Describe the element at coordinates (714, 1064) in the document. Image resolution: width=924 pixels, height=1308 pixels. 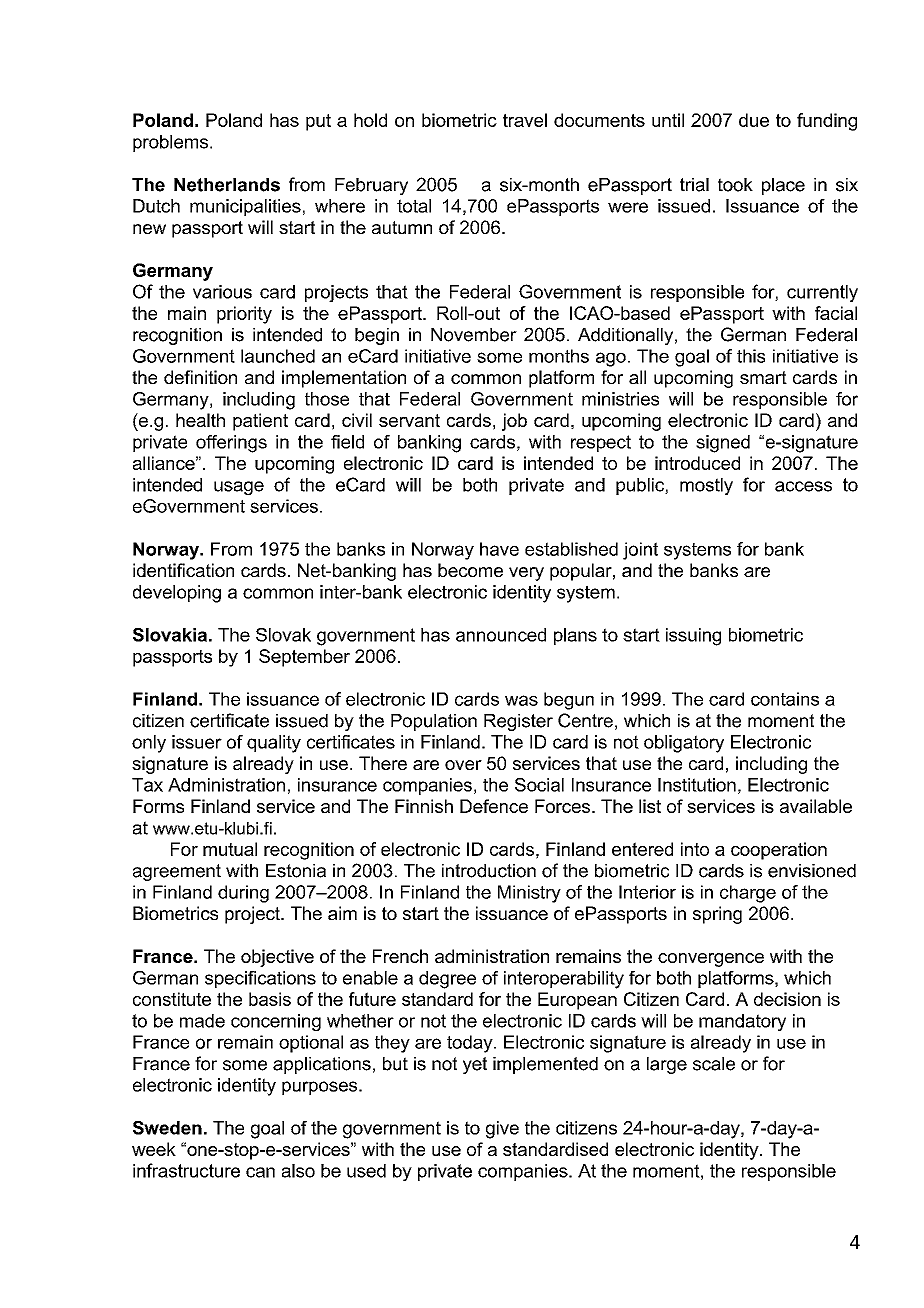
I see `scale` at that location.
